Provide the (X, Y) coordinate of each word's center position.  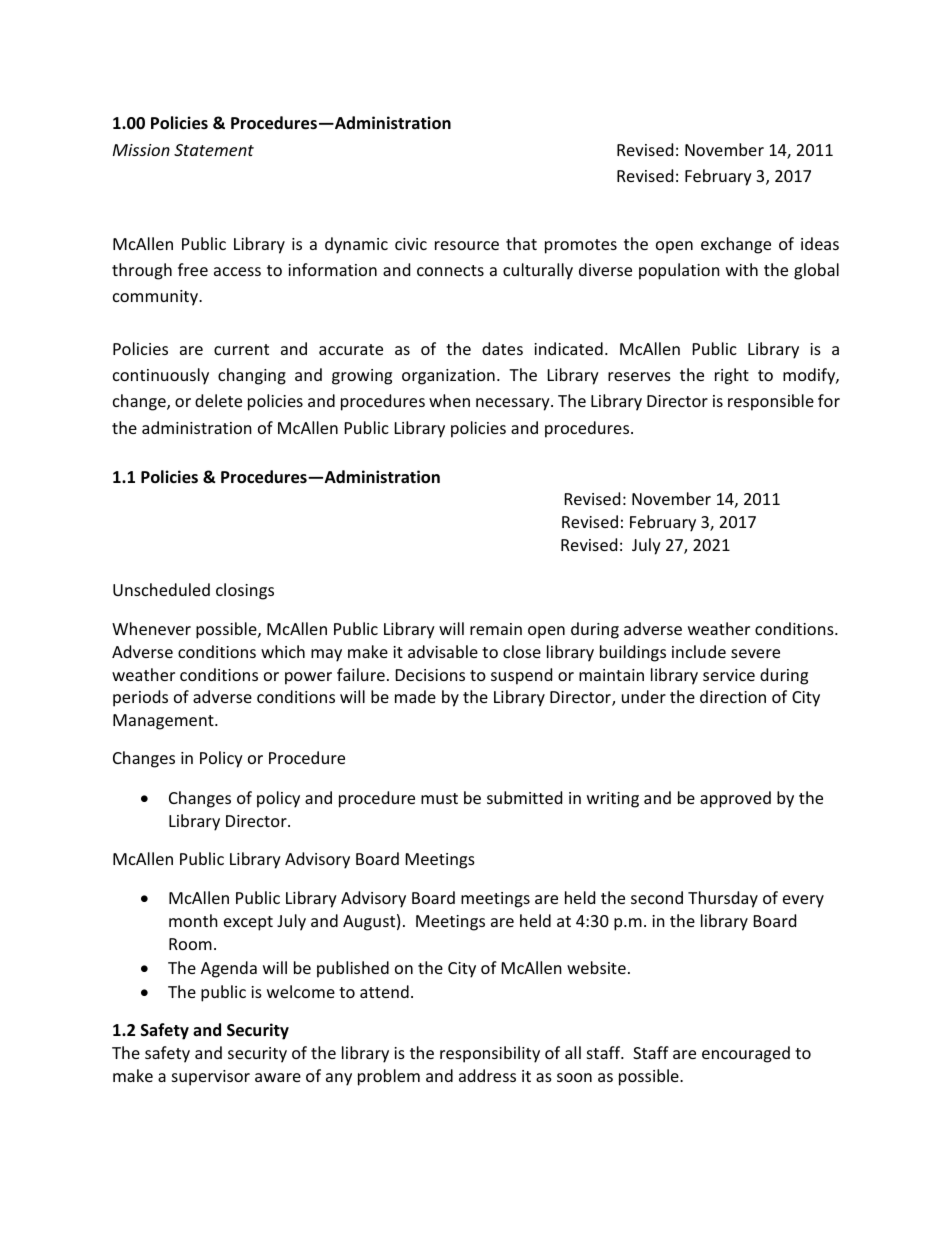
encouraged (746, 1054)
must (439, 798)
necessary (514, 404)
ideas (820, 243)
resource (467, 245)
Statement (214, 150)
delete (218, 400)
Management (164, 722)
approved (735, 799)
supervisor (211, 1078)
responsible (771, 402)
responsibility (490, 1054)
